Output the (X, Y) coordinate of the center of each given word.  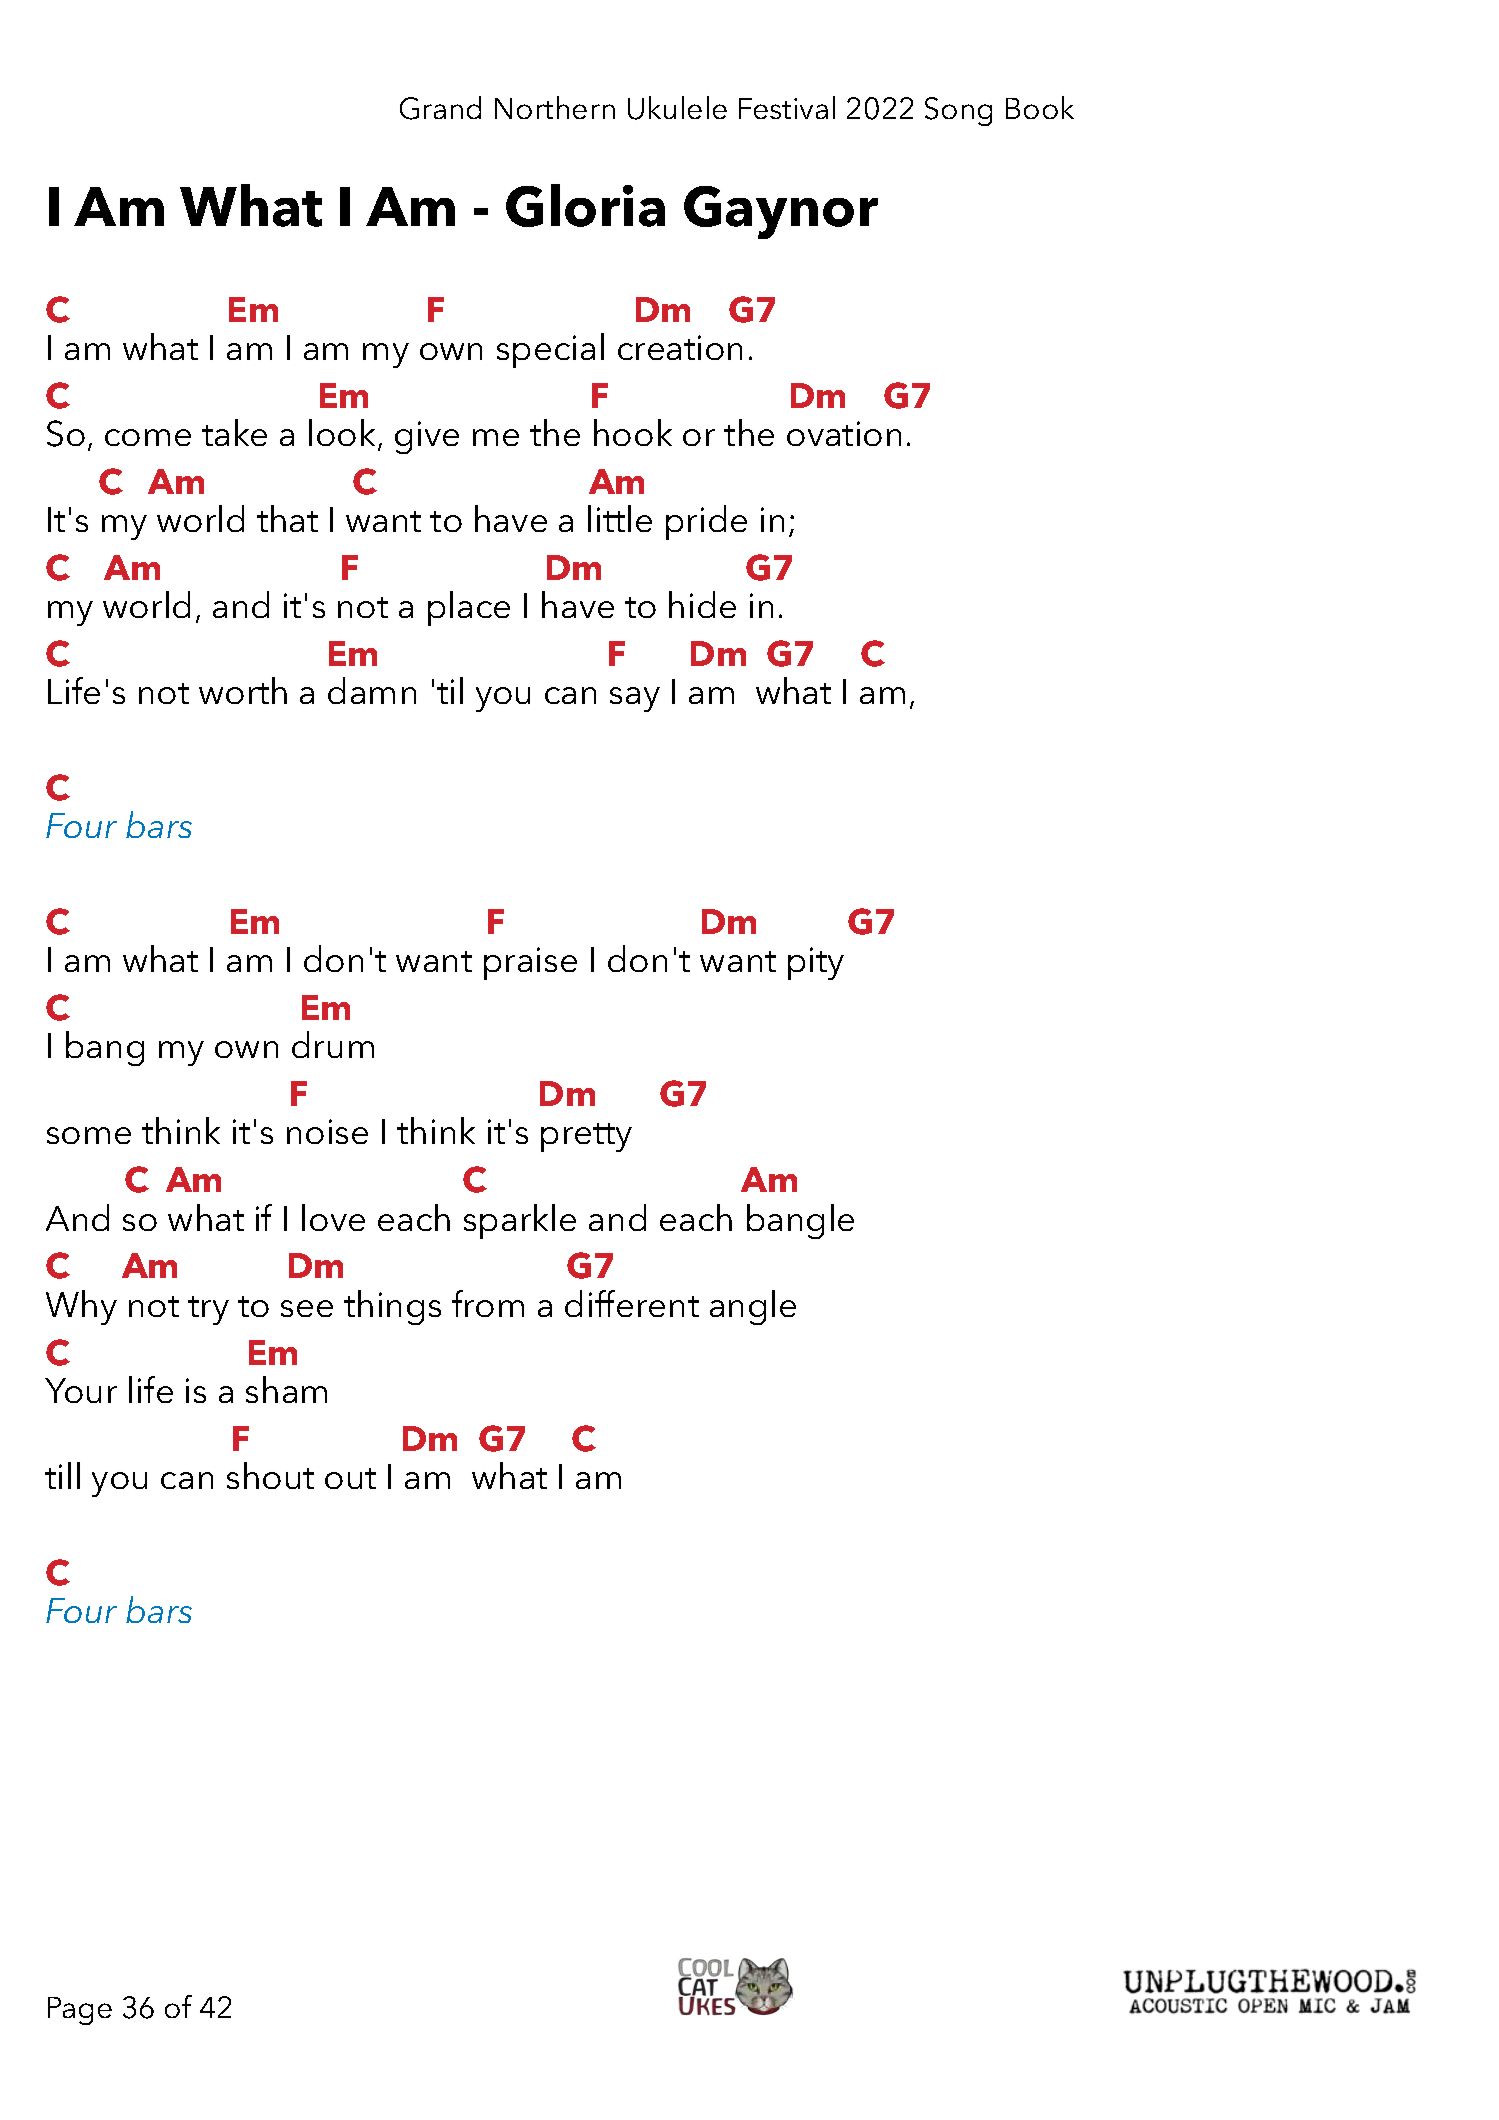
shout (270, 1475)
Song (958, 111)
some (89, 1135)
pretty (586, 1137)
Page (80, 2011)
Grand (440, 108)
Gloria (585, 205)
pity (816, 963)
